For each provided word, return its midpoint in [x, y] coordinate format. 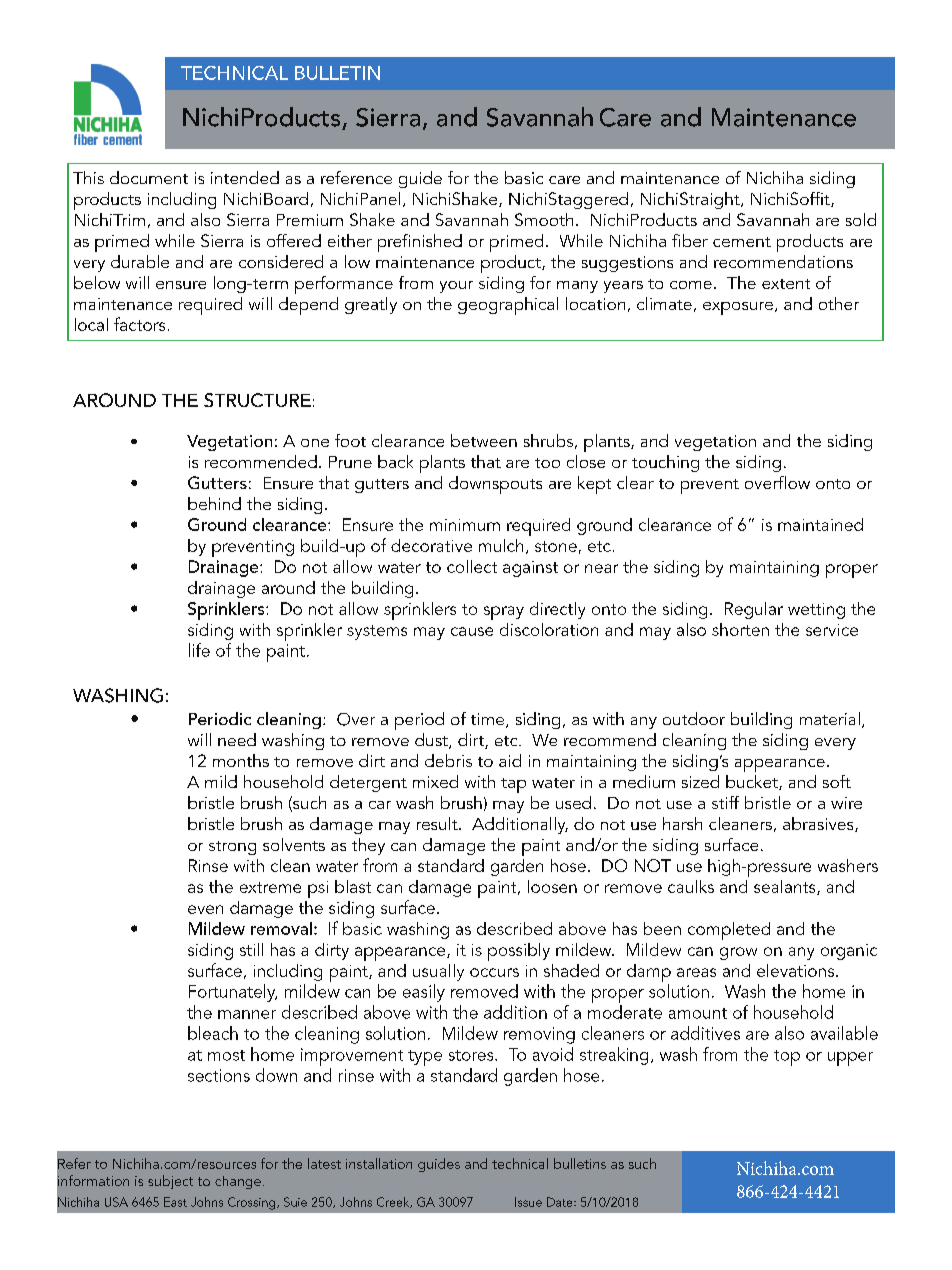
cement [742, 242]
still [251, 949]
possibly [519, 952]
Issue [528, 1202]
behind [214, 503]
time [489, 720]
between [484, 440]
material [830, 718]
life [199, 650]
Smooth [544, 219]
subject [170, 1182]
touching [665, 463]
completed [729, 931]
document [149, 177]
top [787, 1058]
